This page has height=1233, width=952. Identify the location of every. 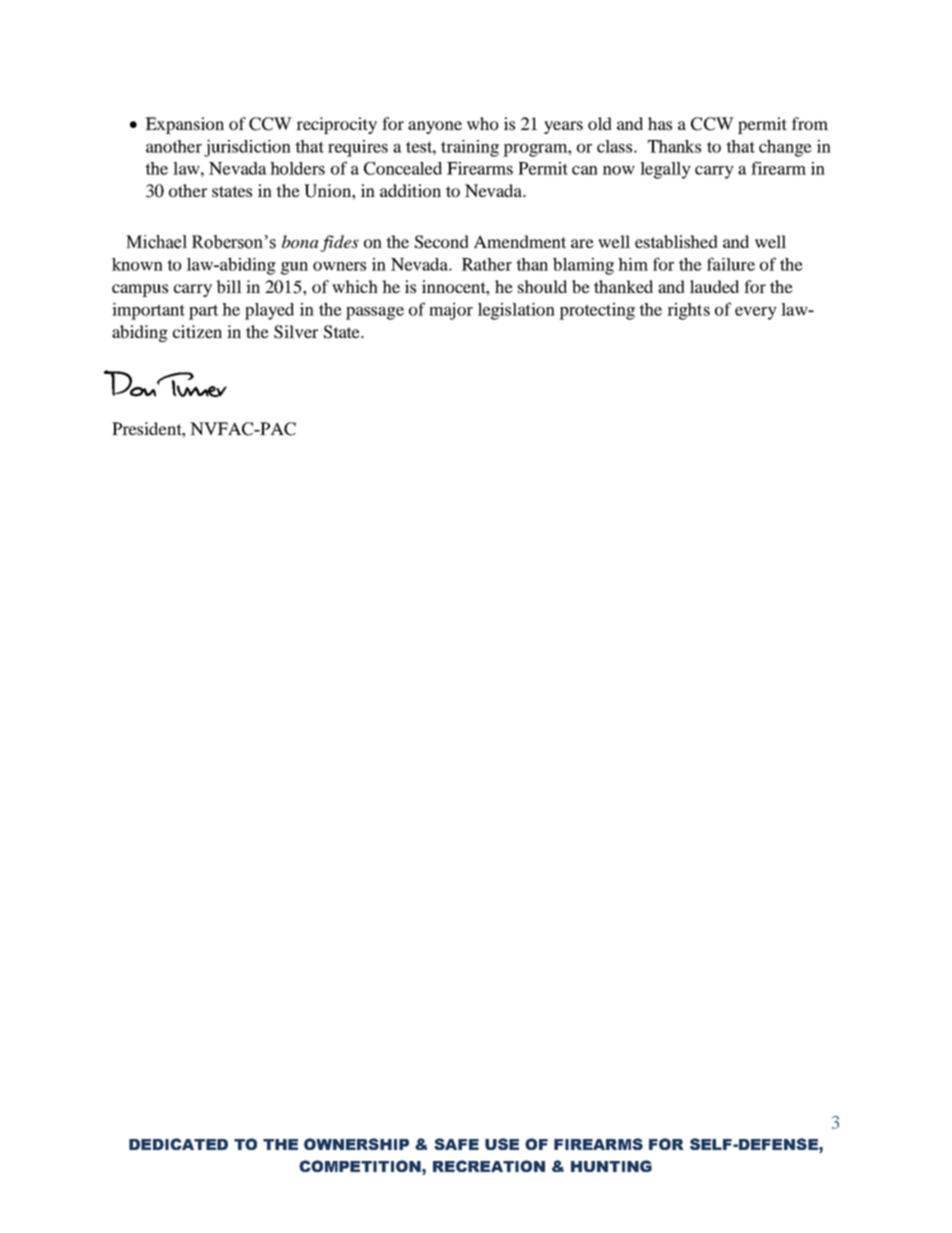
(756, 313).
